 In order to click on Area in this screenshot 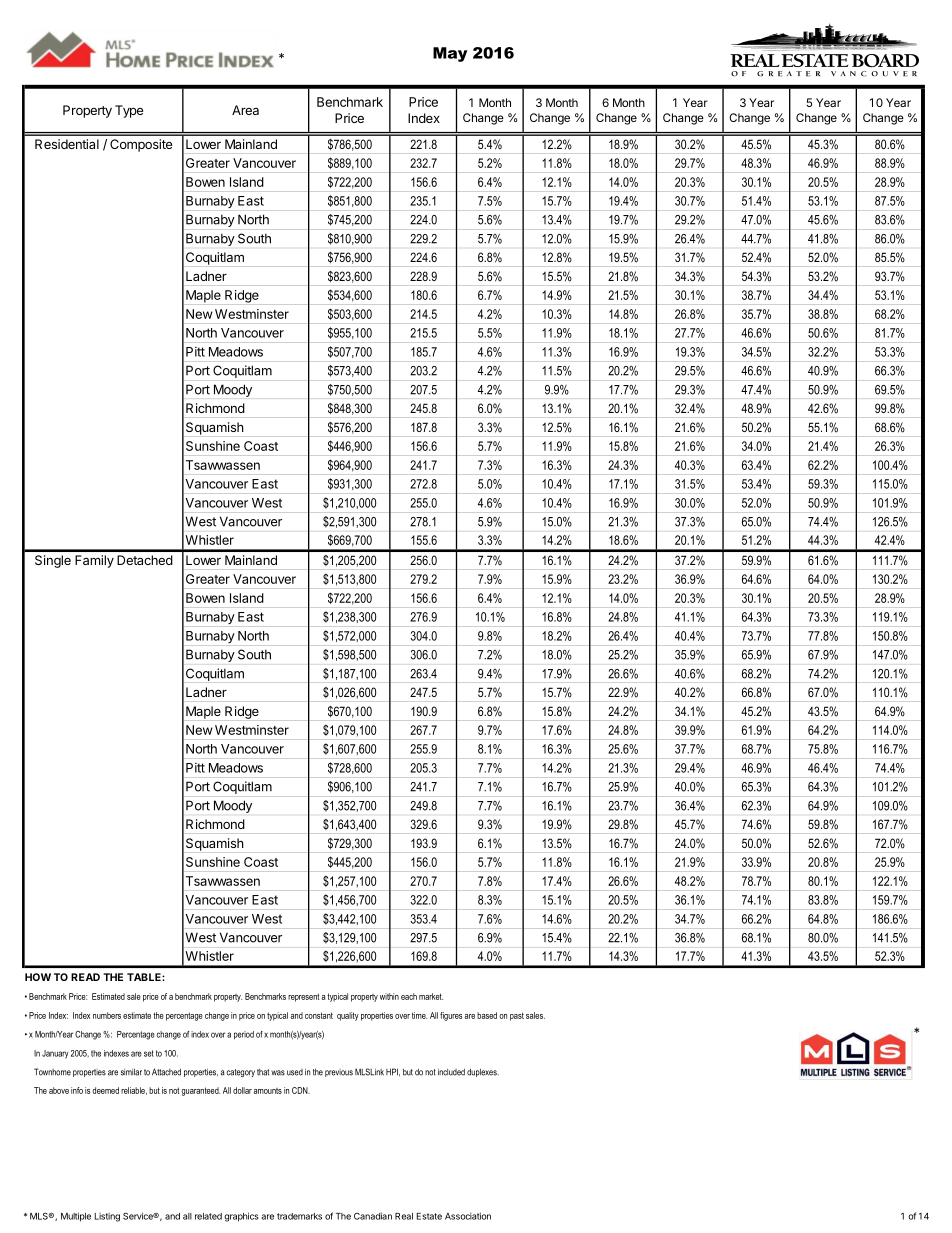, I will do `click(245, 110)`.
